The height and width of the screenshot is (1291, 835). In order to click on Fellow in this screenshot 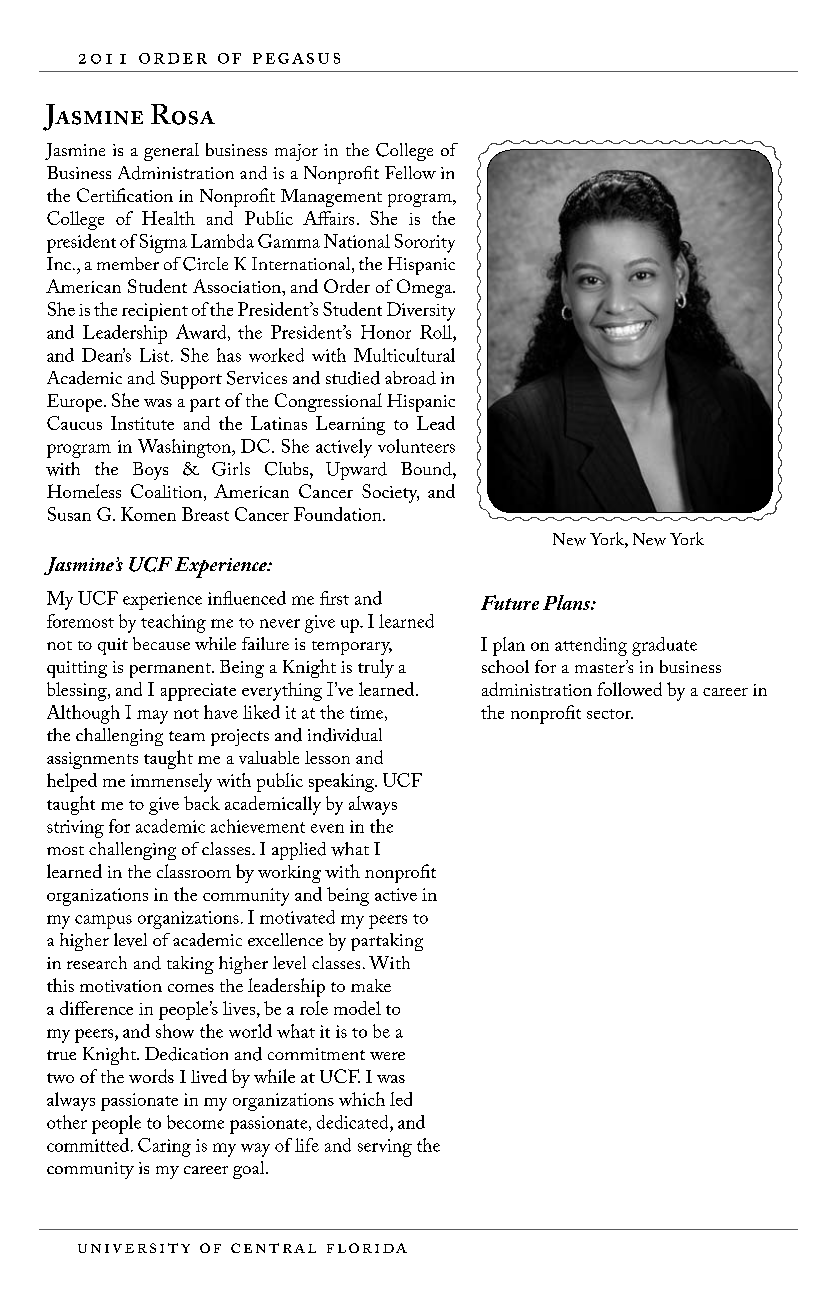, I will do `click(410, 172)`.
